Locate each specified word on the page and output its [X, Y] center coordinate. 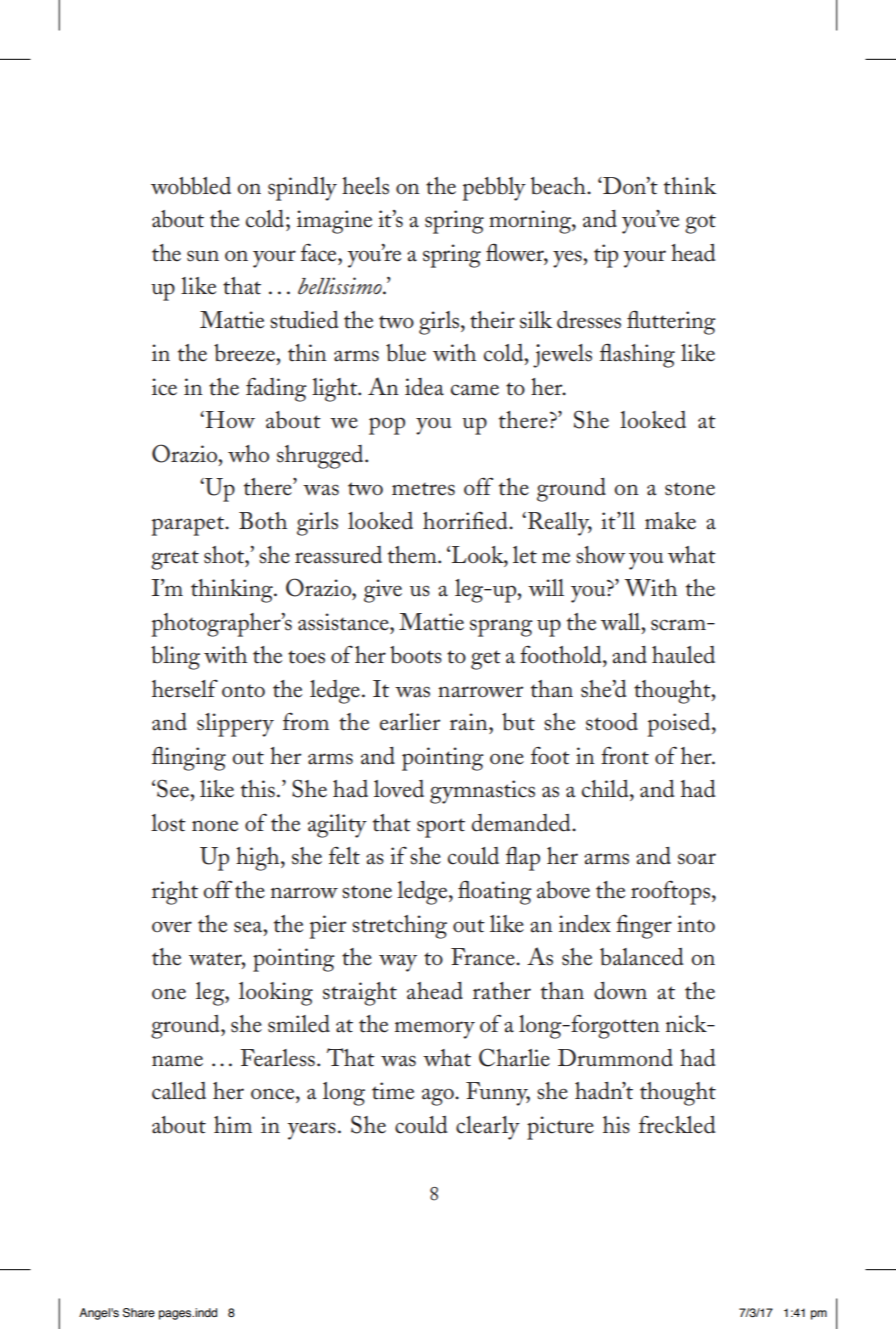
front [625, 755]
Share [139, 1313]
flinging [189, 758]
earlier [410, 722]
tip [606, 256]
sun [203, 256]
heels [365, 186]
